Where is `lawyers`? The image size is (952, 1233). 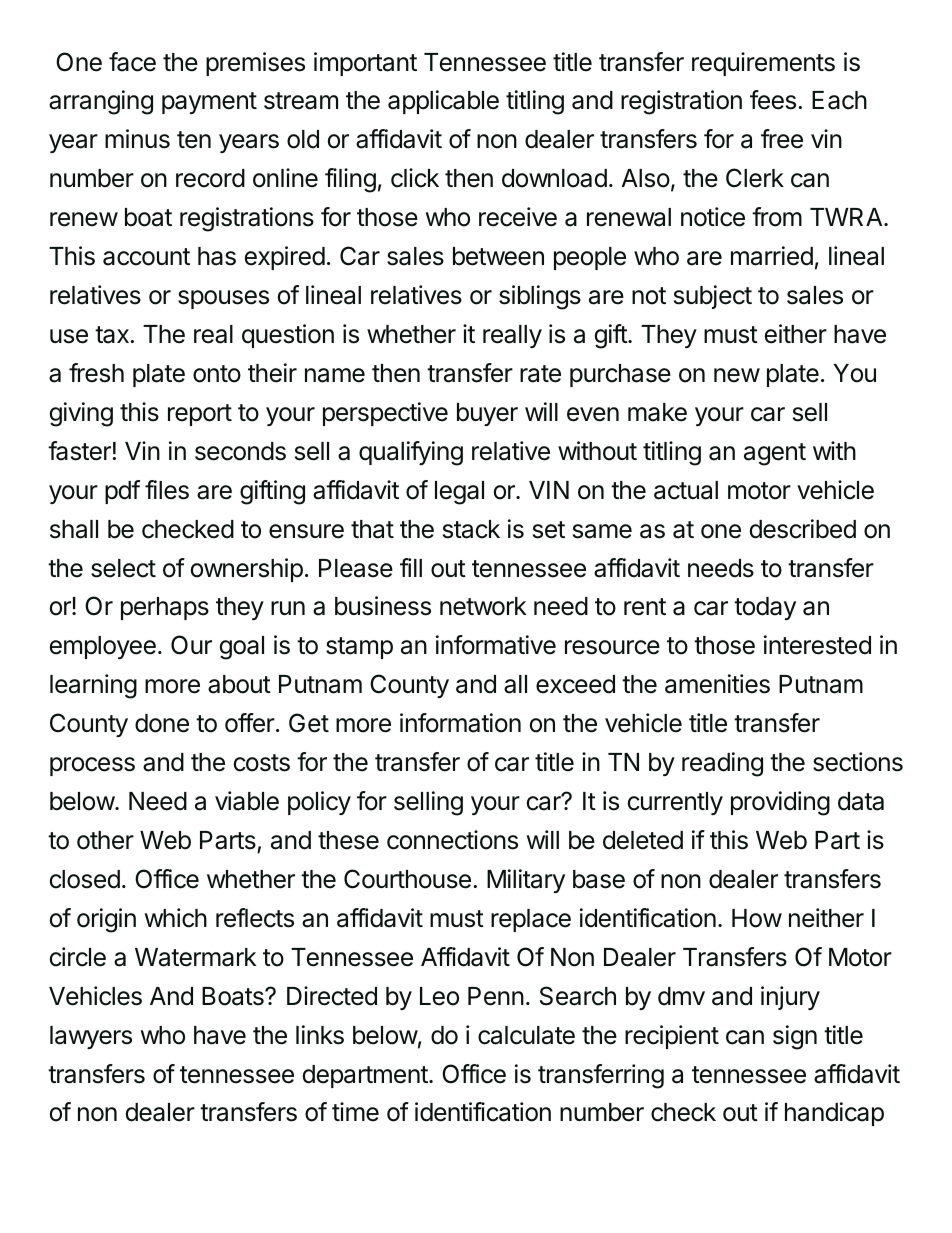
lawyers is located at coordinates (91, 1037).
